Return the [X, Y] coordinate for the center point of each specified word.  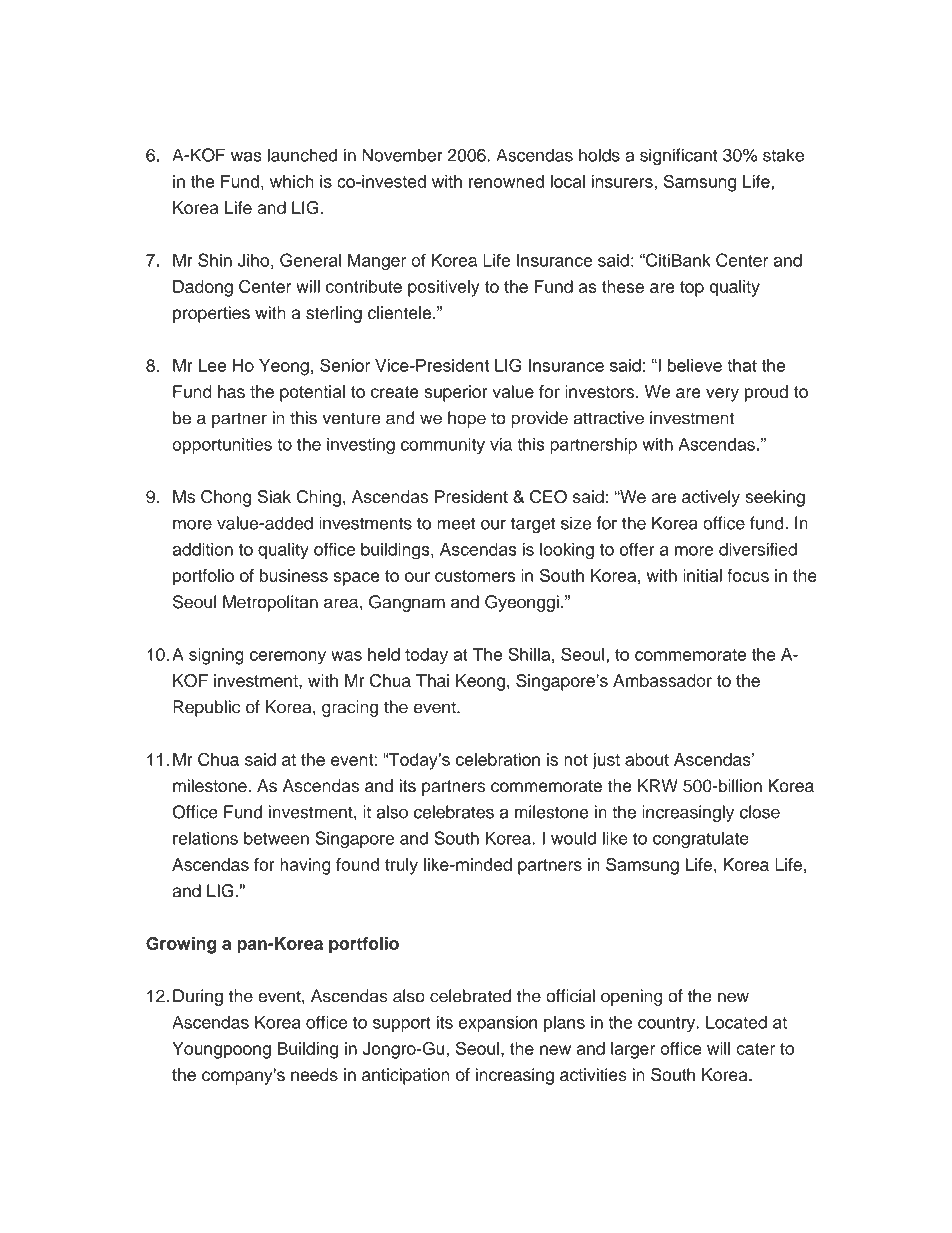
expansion [498, 1024]
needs [314, 1074]
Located [736, 1022]
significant [679, 156]
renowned [506, 181]
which [292, 181]
